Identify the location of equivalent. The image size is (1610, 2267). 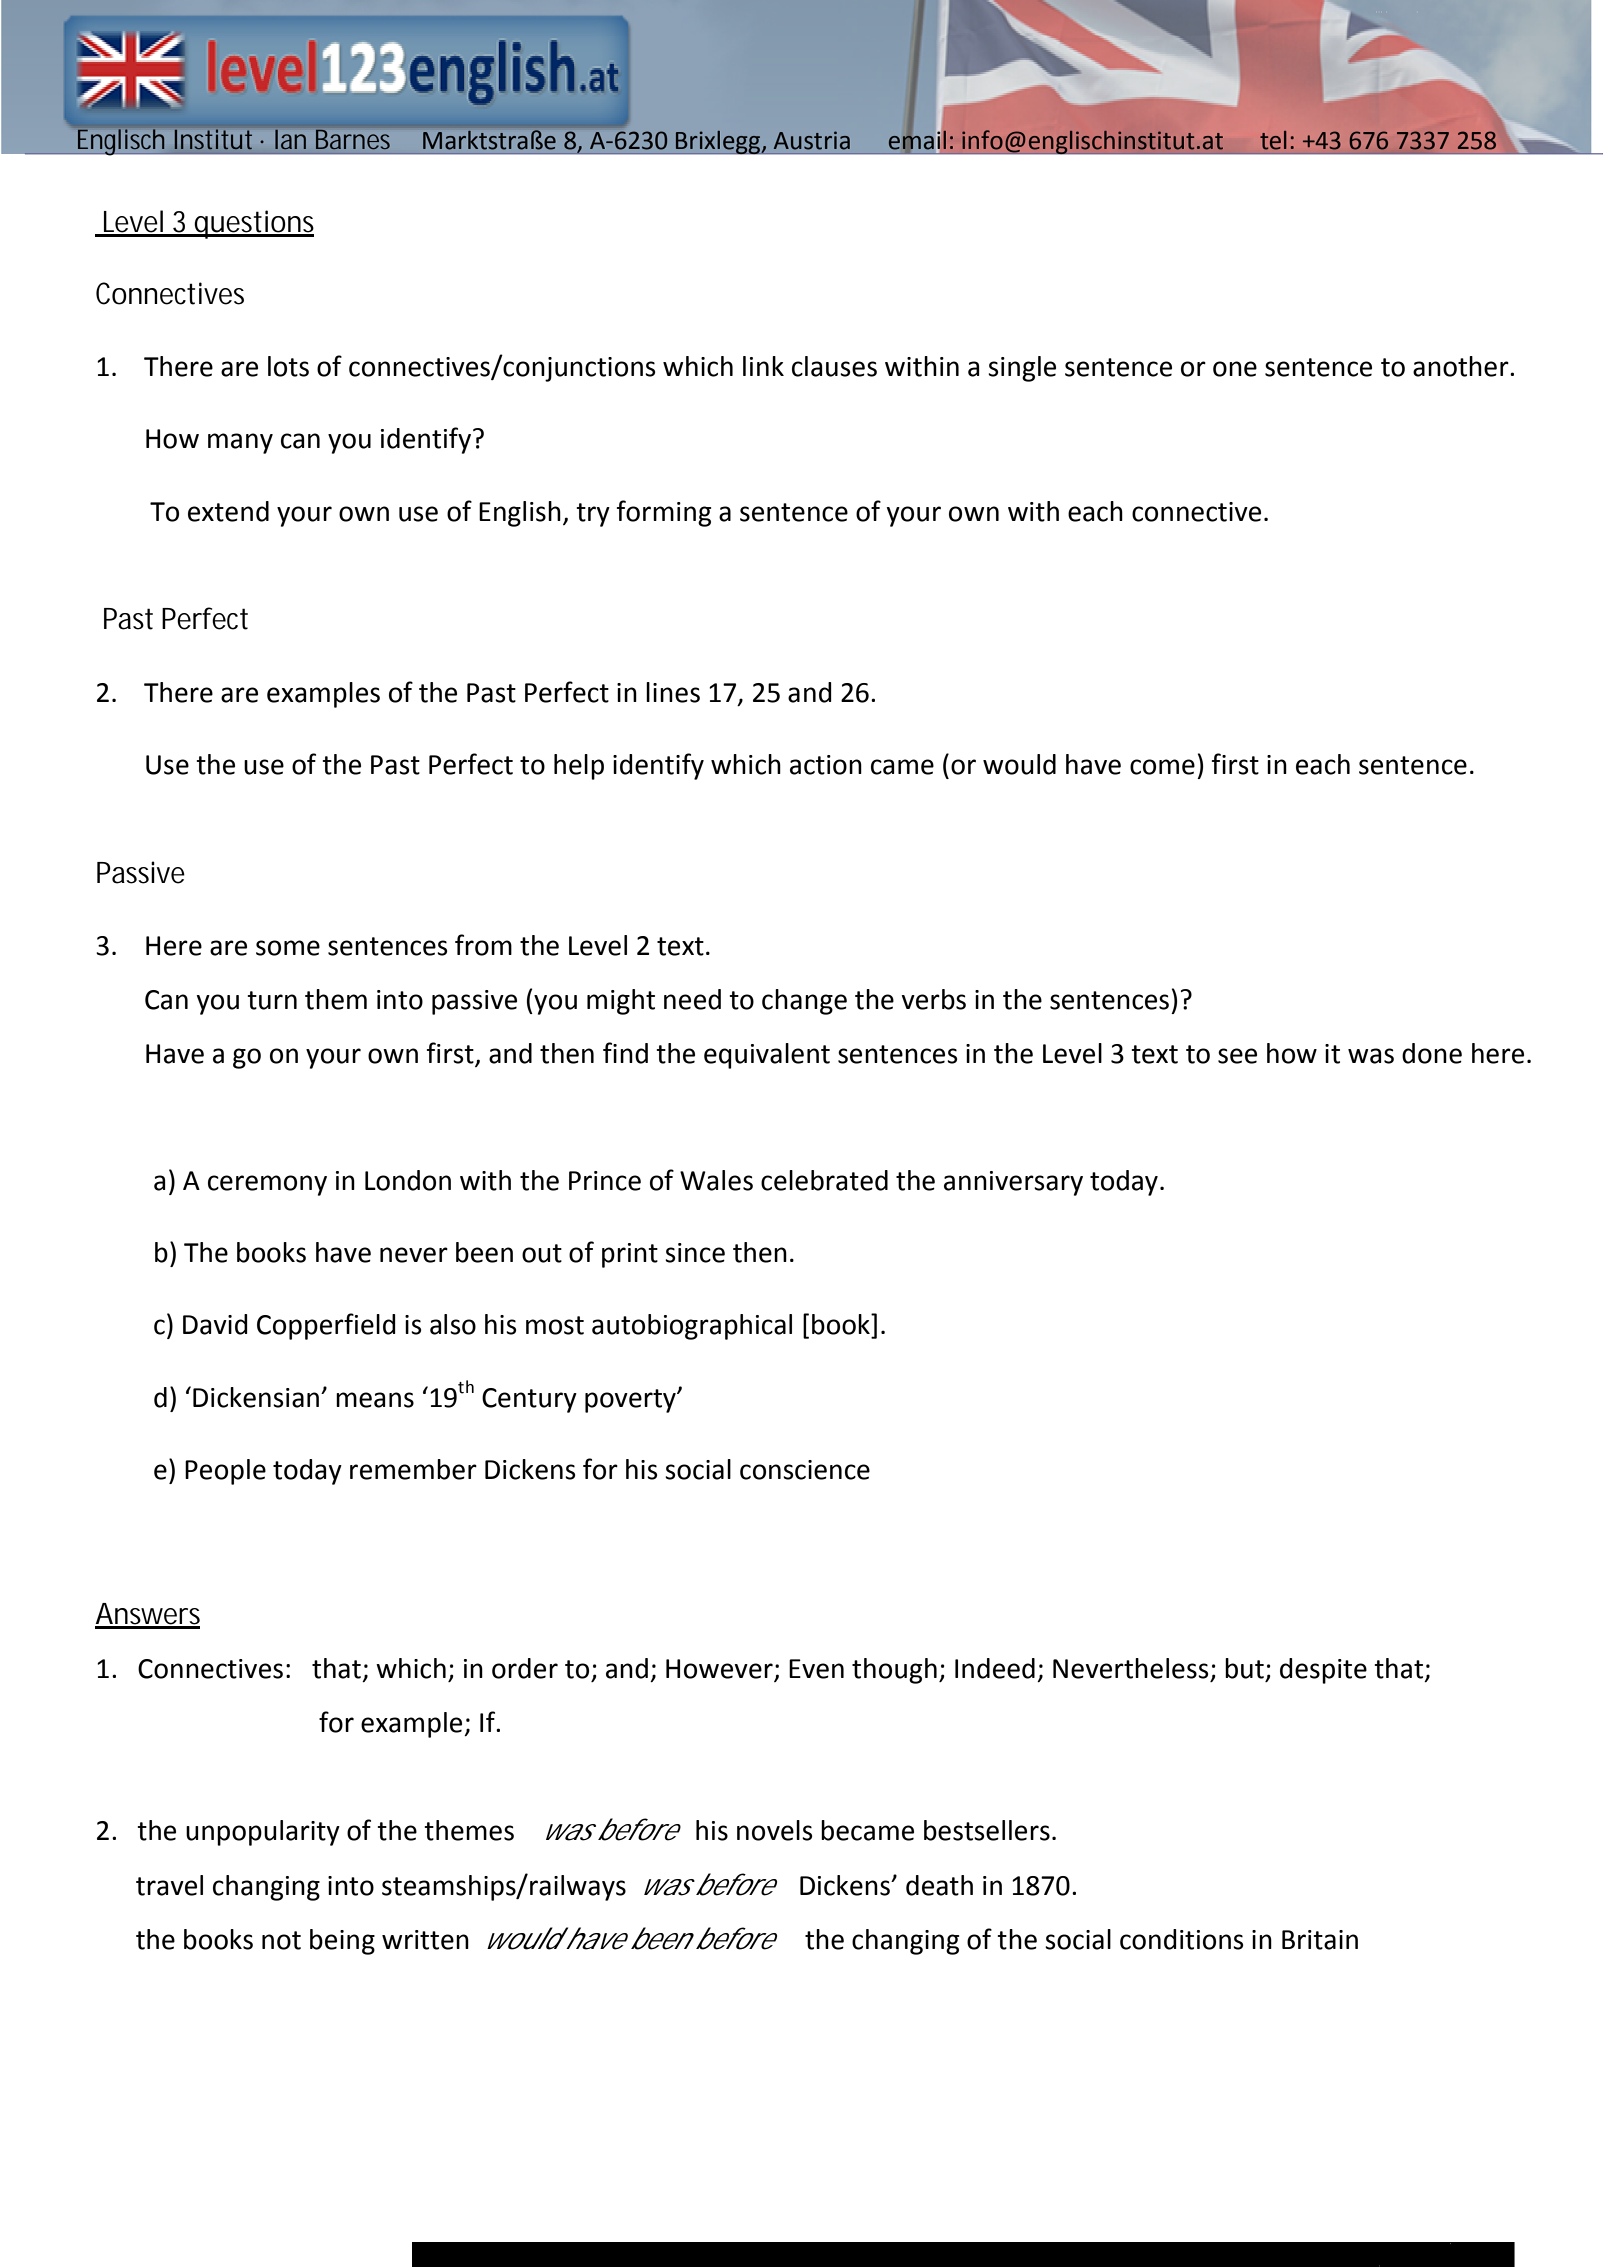
(767, 1056).
